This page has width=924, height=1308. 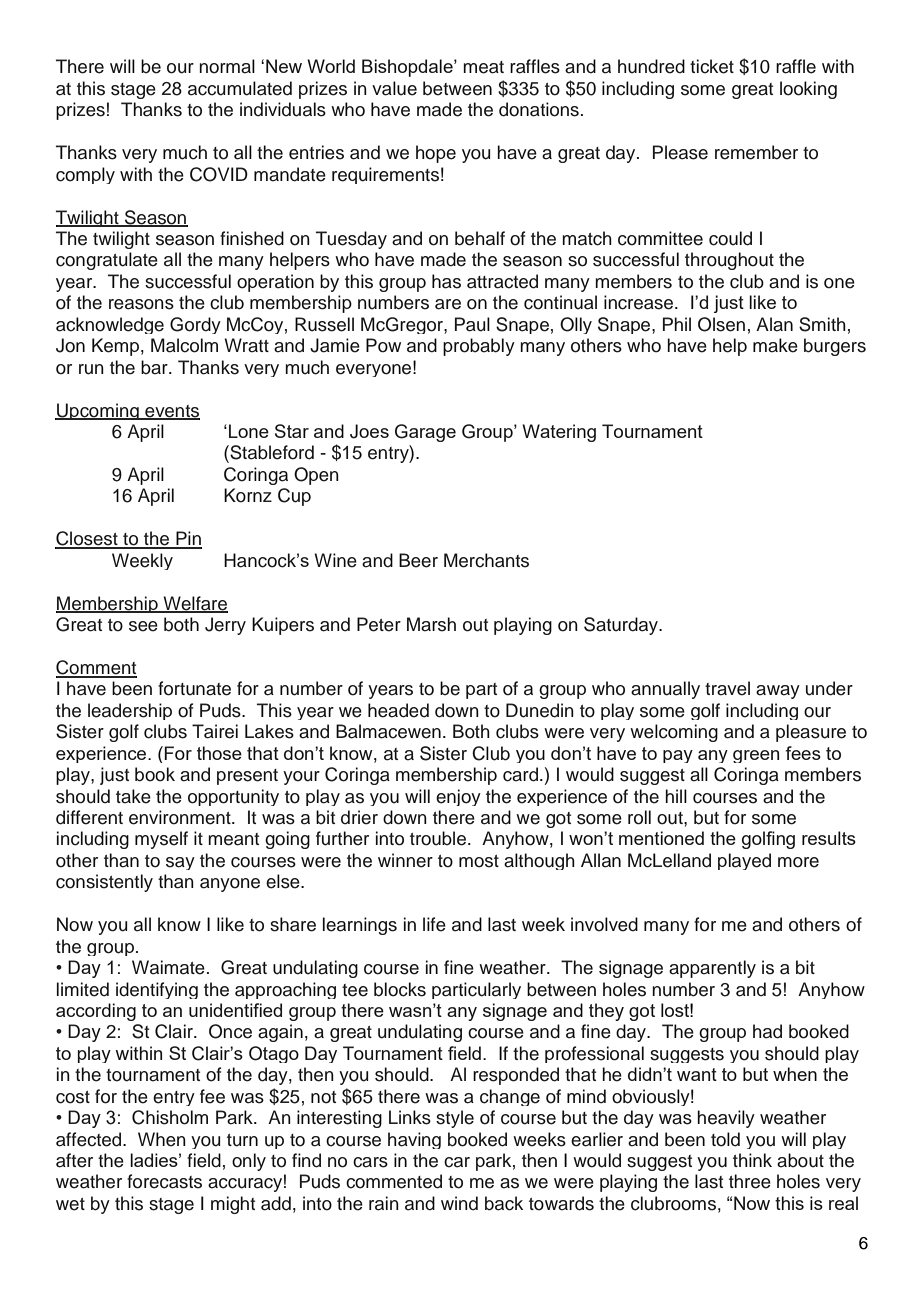 What do you see at coordinates (164, 1181) in the page?
I see `forecasts` at bounding box center [164, 1181].
